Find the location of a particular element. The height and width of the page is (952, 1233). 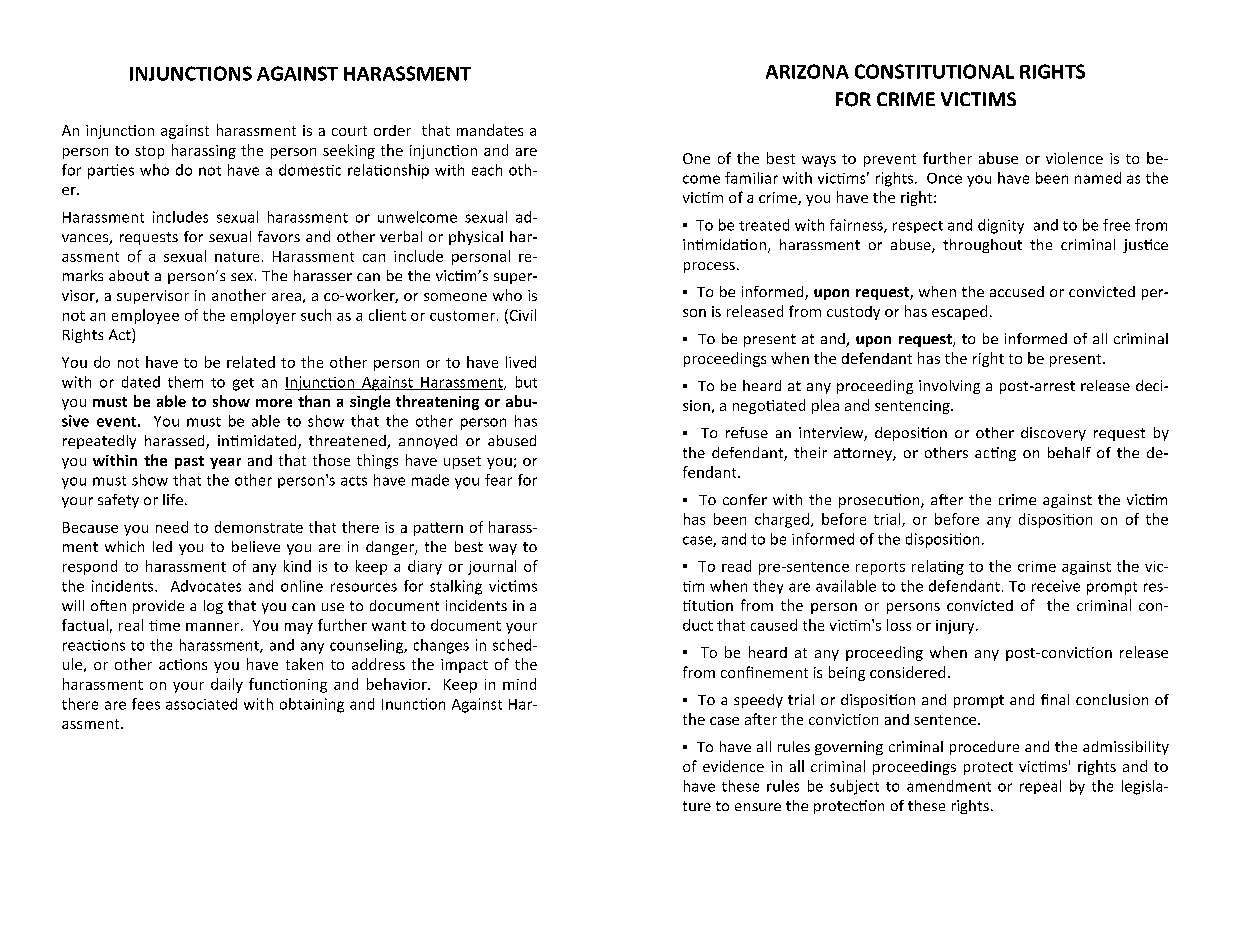

process is located at coordinates (709, 267).
